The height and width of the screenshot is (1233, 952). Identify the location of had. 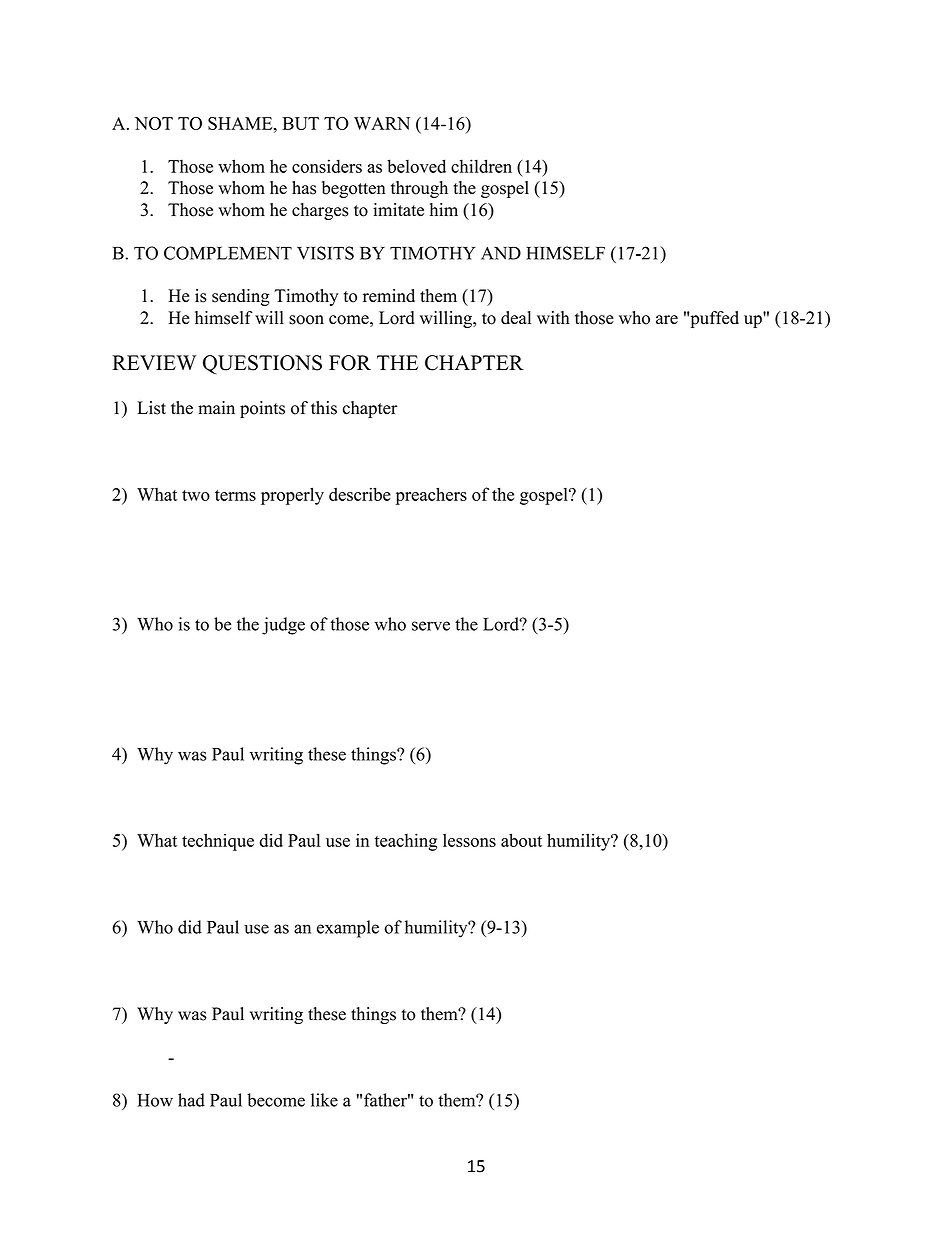
(191, 1100).
